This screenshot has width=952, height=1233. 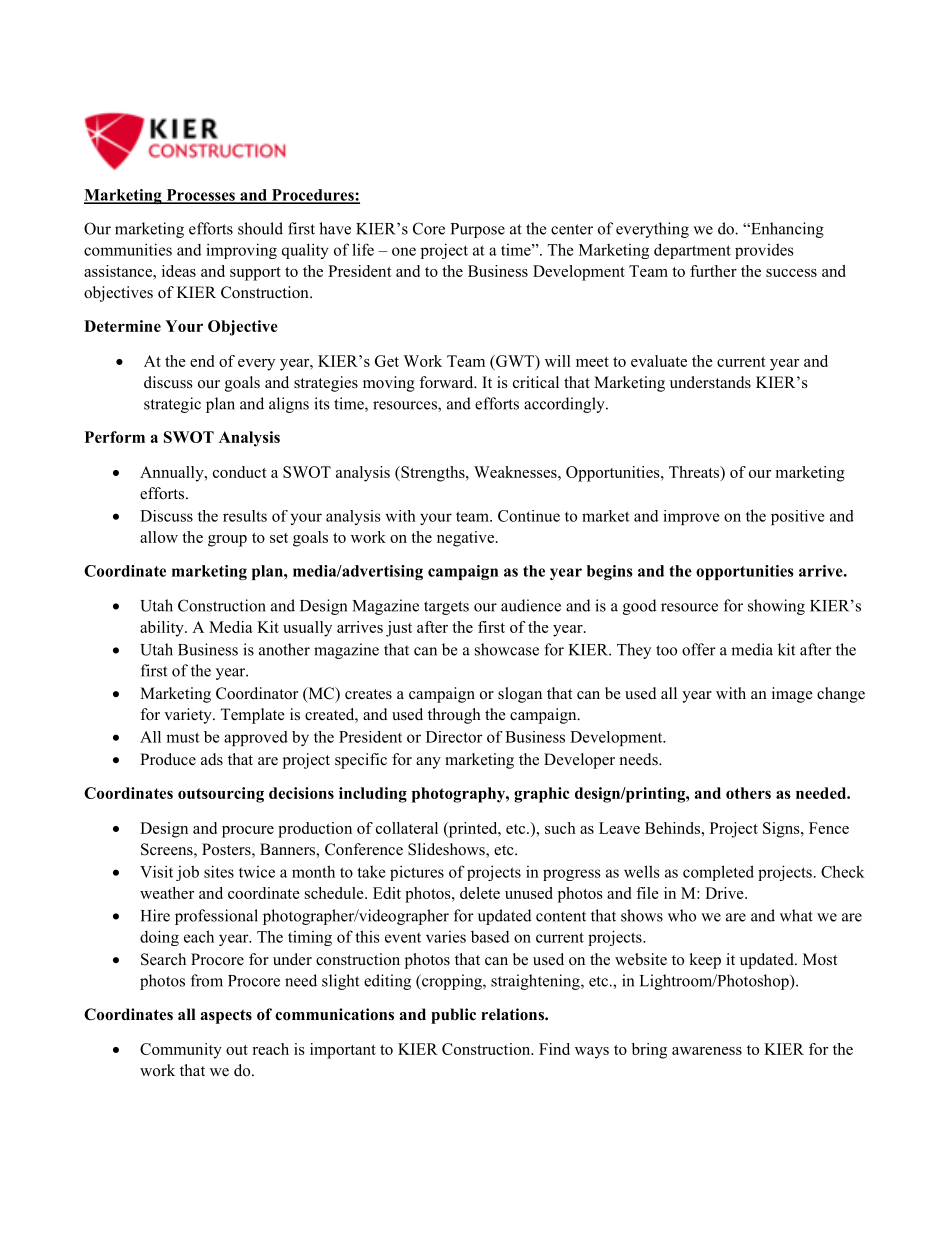 I want to click on Enhancing, so click(x=786, y=230).
